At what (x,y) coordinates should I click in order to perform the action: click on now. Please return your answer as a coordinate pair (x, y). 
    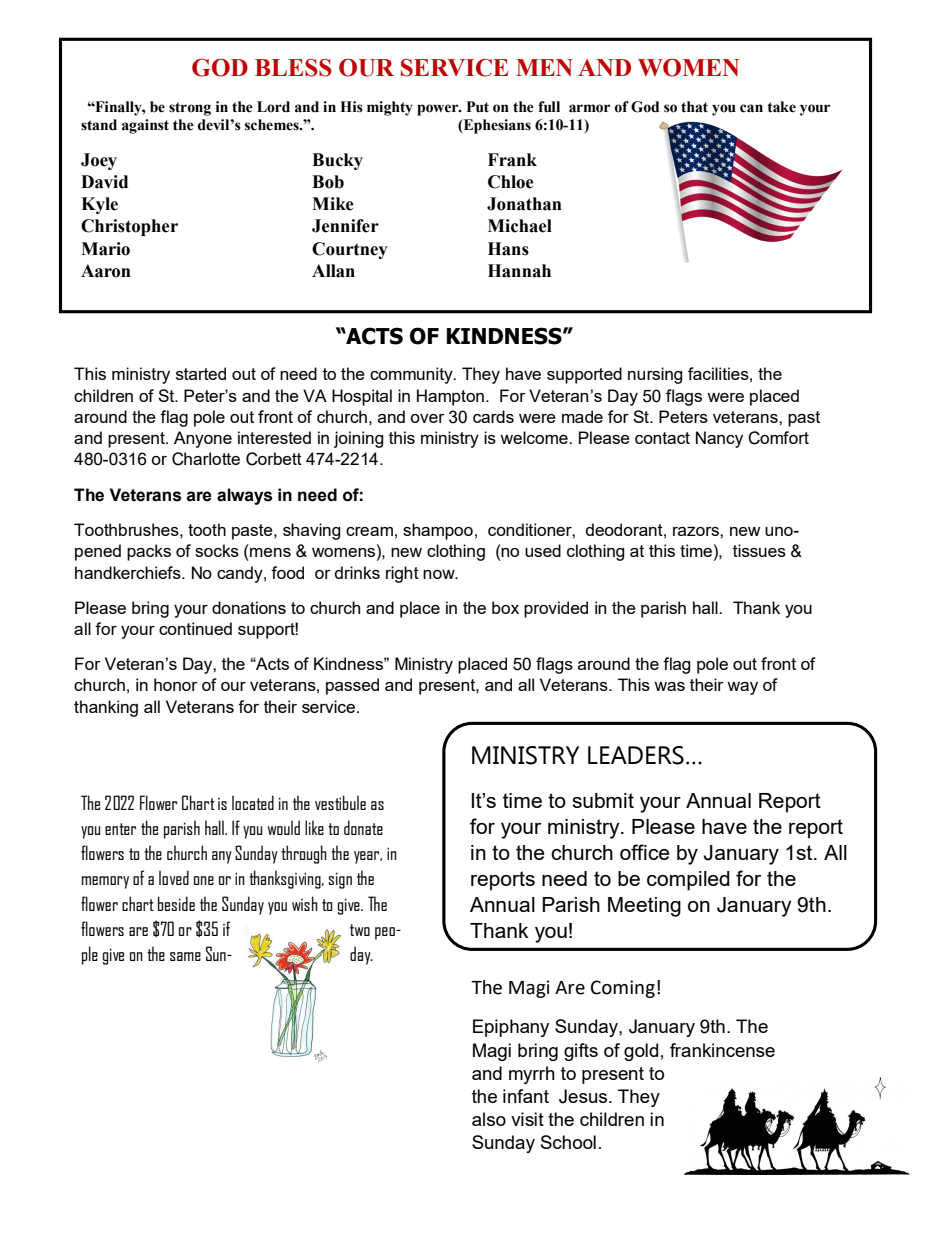
    Looking at the image, I should click on (440, 574).
